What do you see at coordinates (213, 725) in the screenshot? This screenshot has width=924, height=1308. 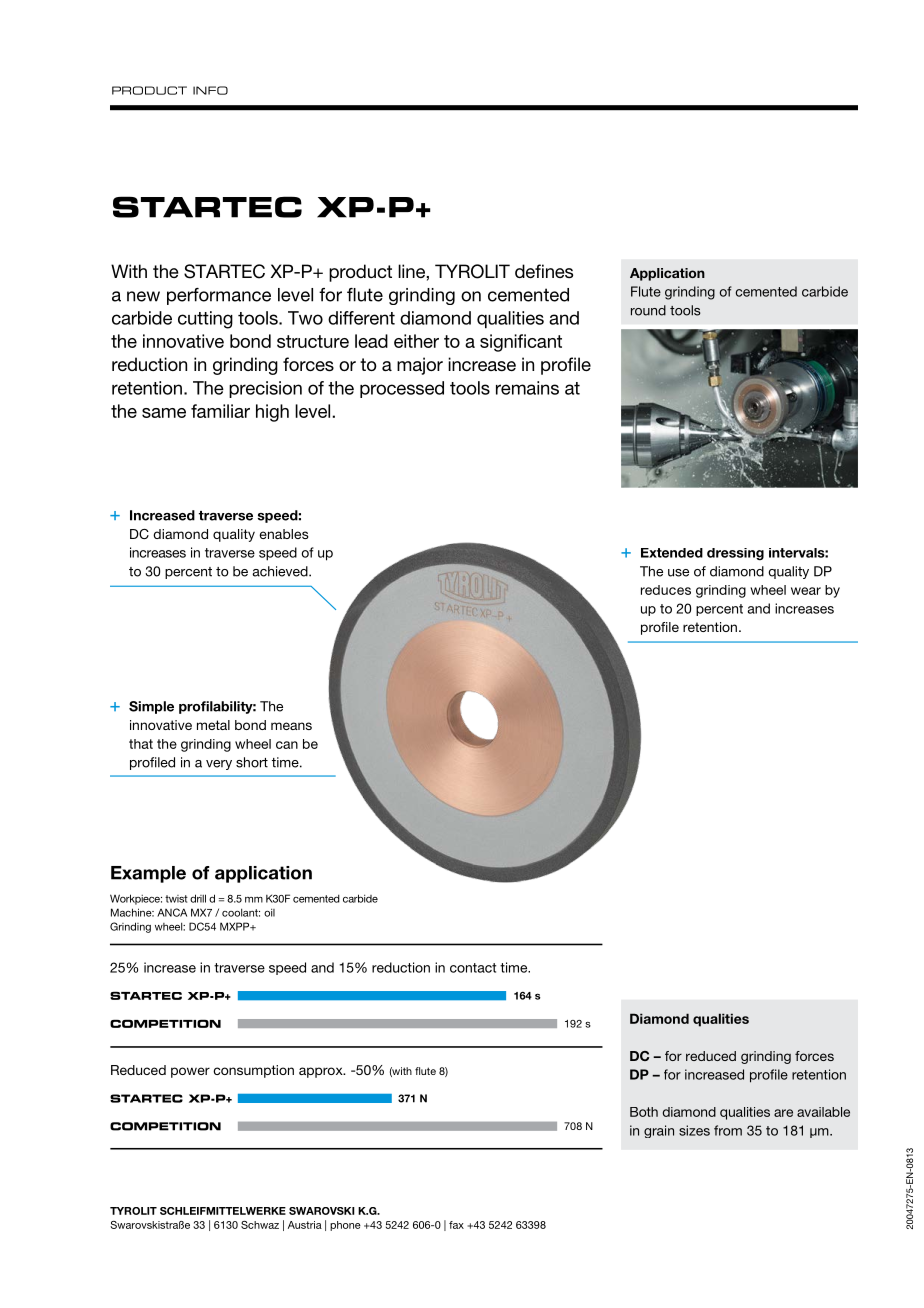 I see `metal` at bounding box center [213, 725].
